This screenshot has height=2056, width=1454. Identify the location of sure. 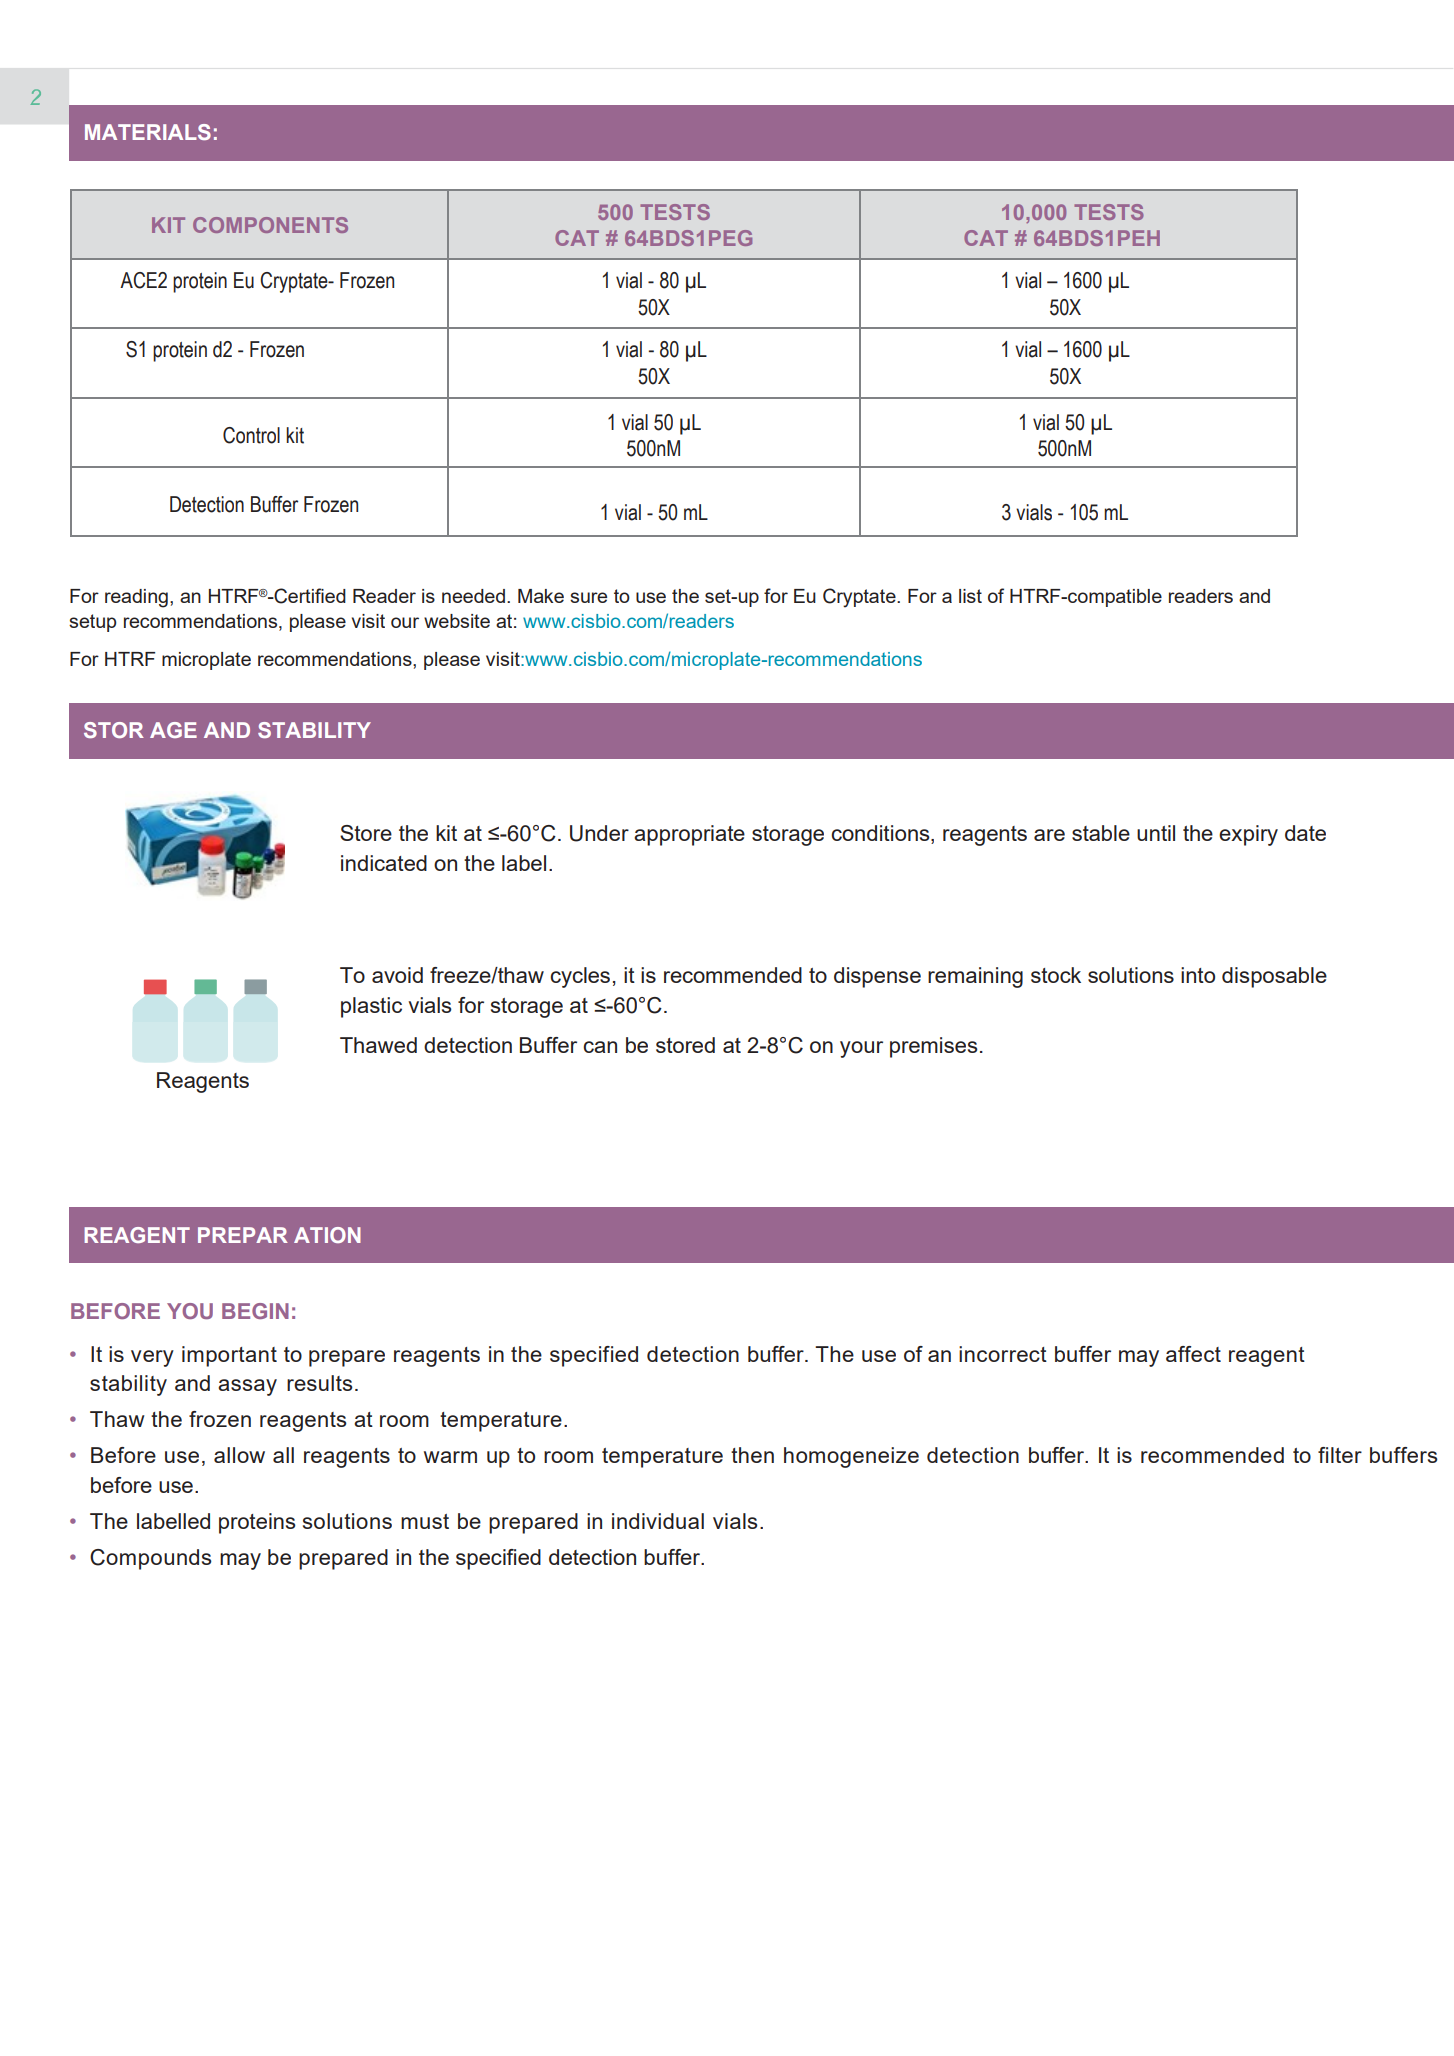
(588, 597).
